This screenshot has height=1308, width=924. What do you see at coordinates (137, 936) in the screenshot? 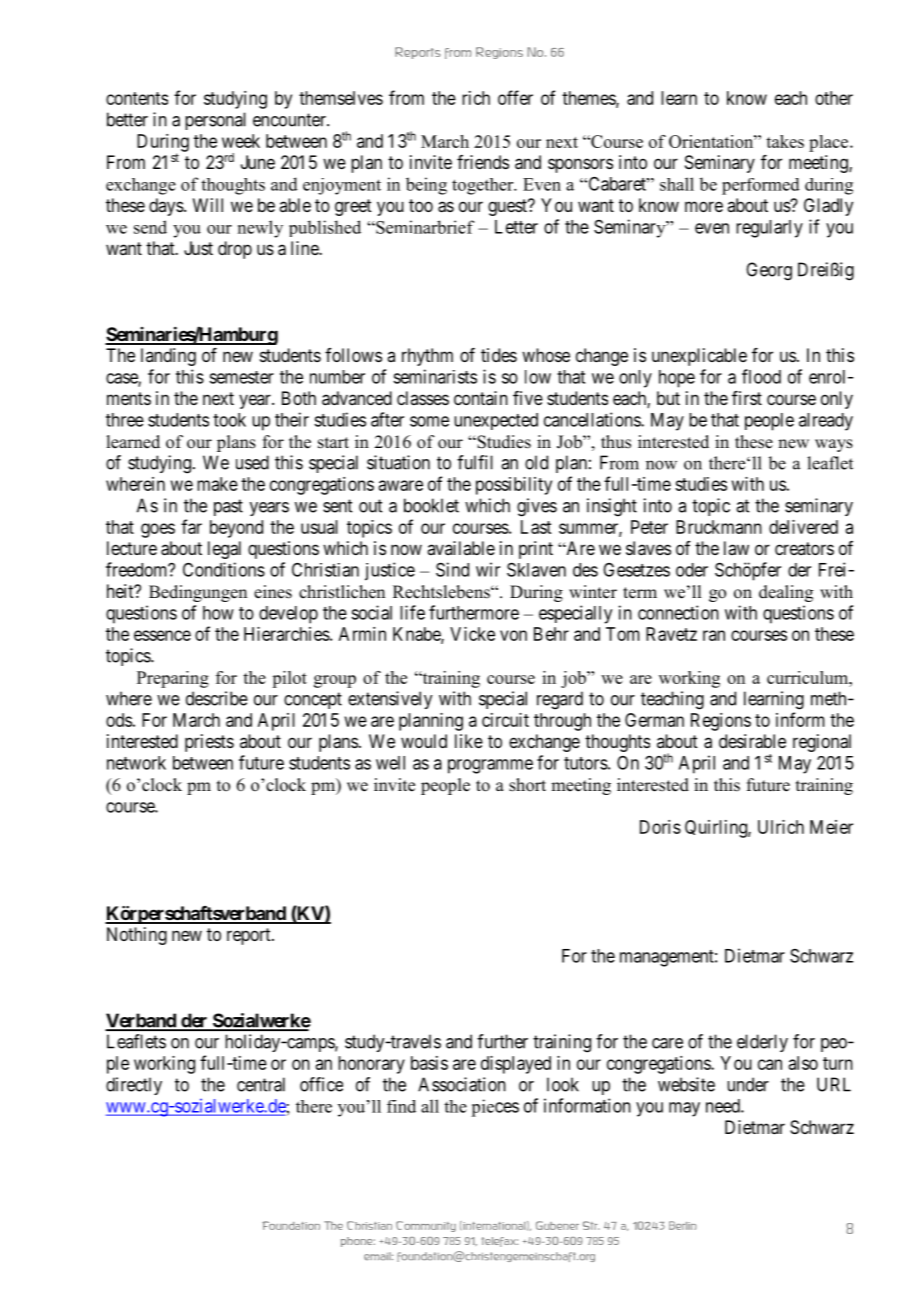
I see `Nothing` at bounding box center [137, 936].
